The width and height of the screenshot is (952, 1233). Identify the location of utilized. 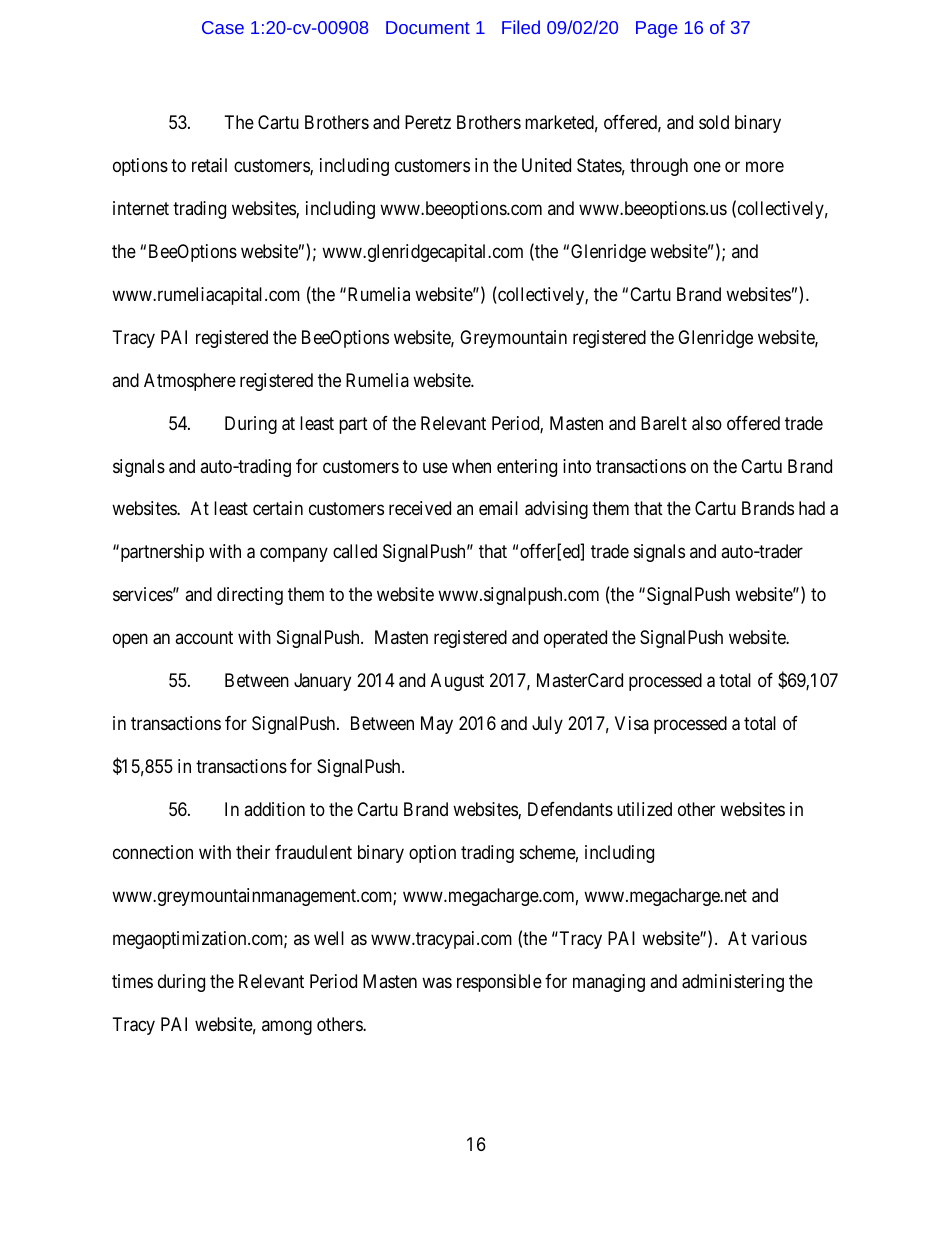
(644, 809).
